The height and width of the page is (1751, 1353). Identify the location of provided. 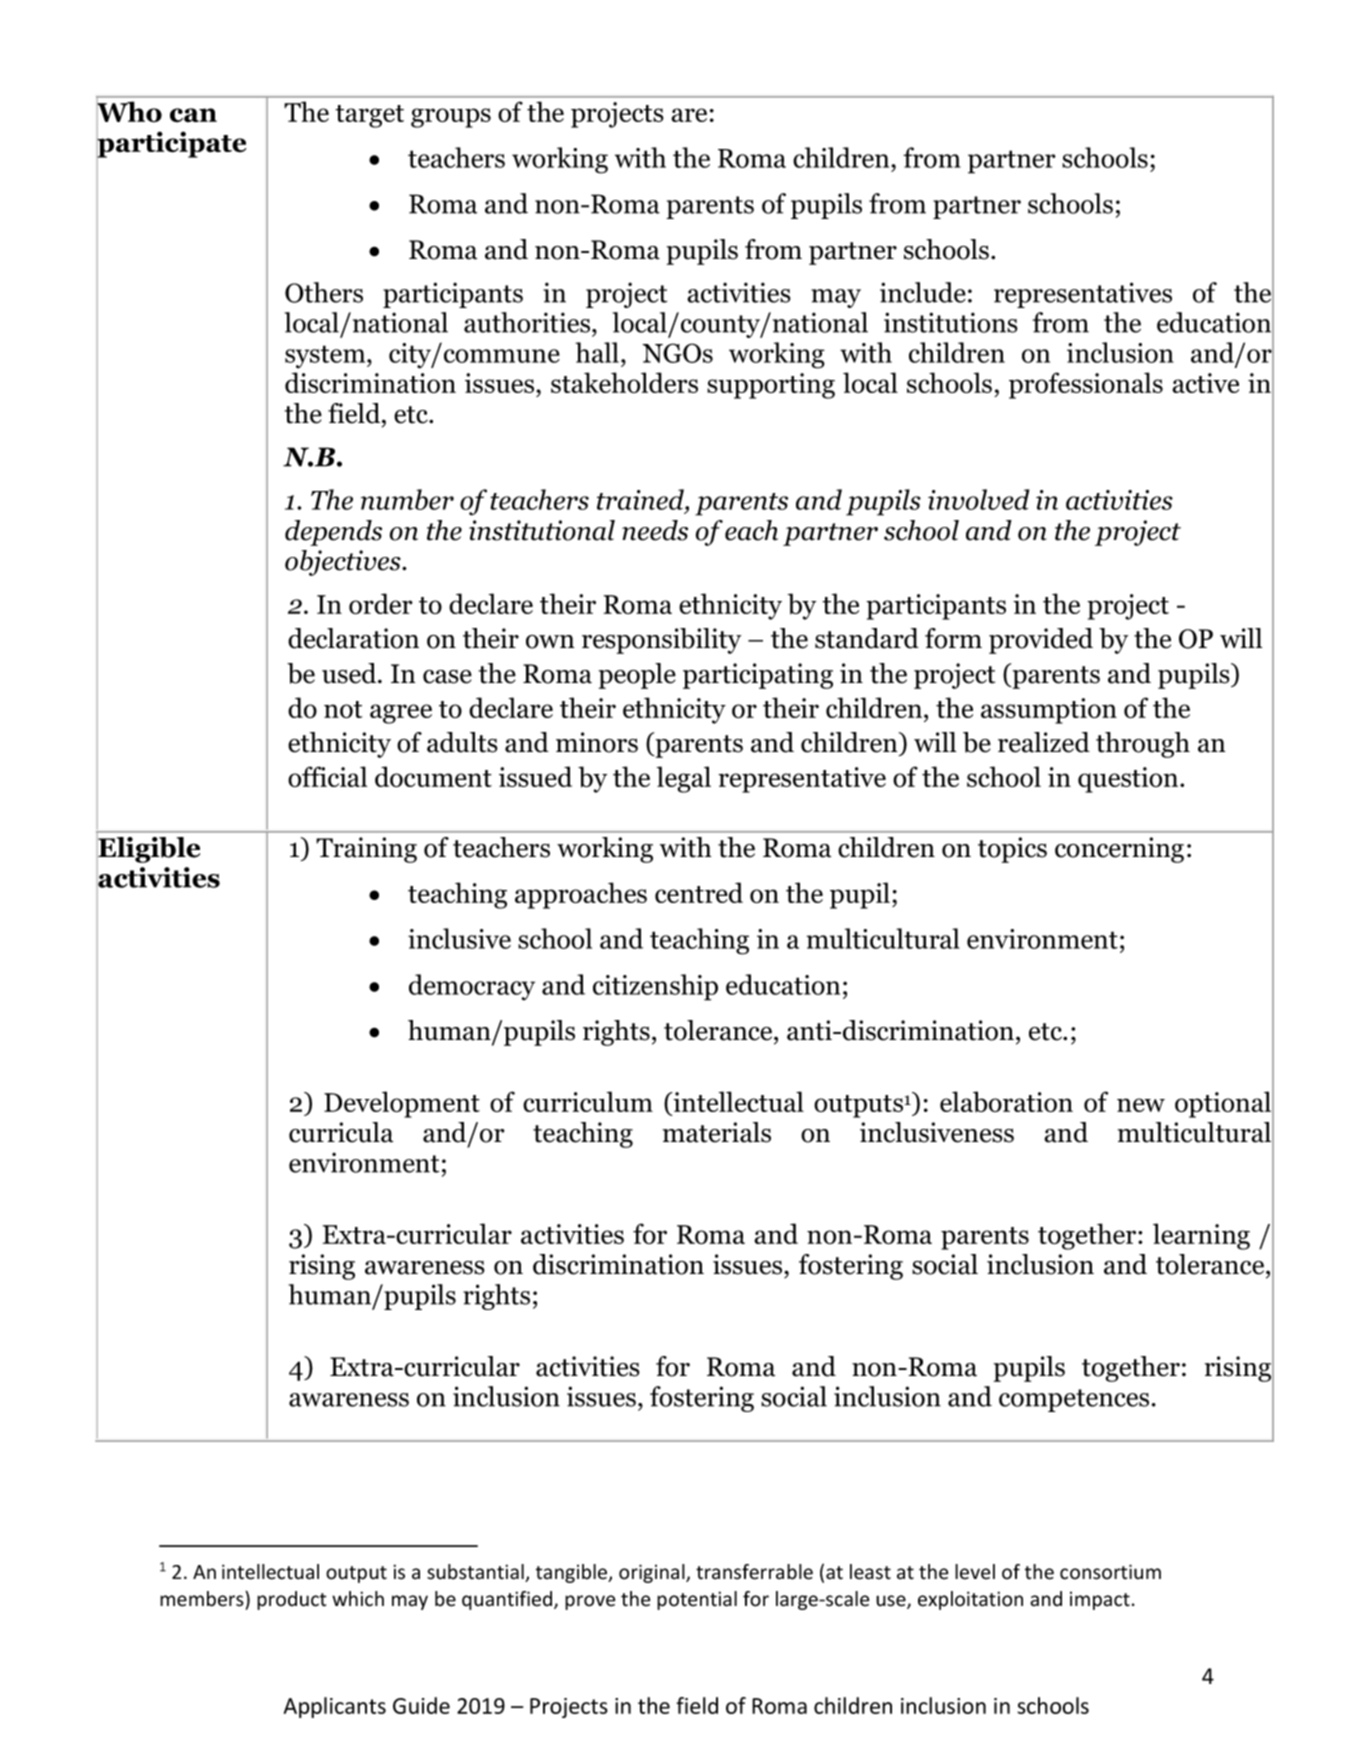
(1041, 641).
